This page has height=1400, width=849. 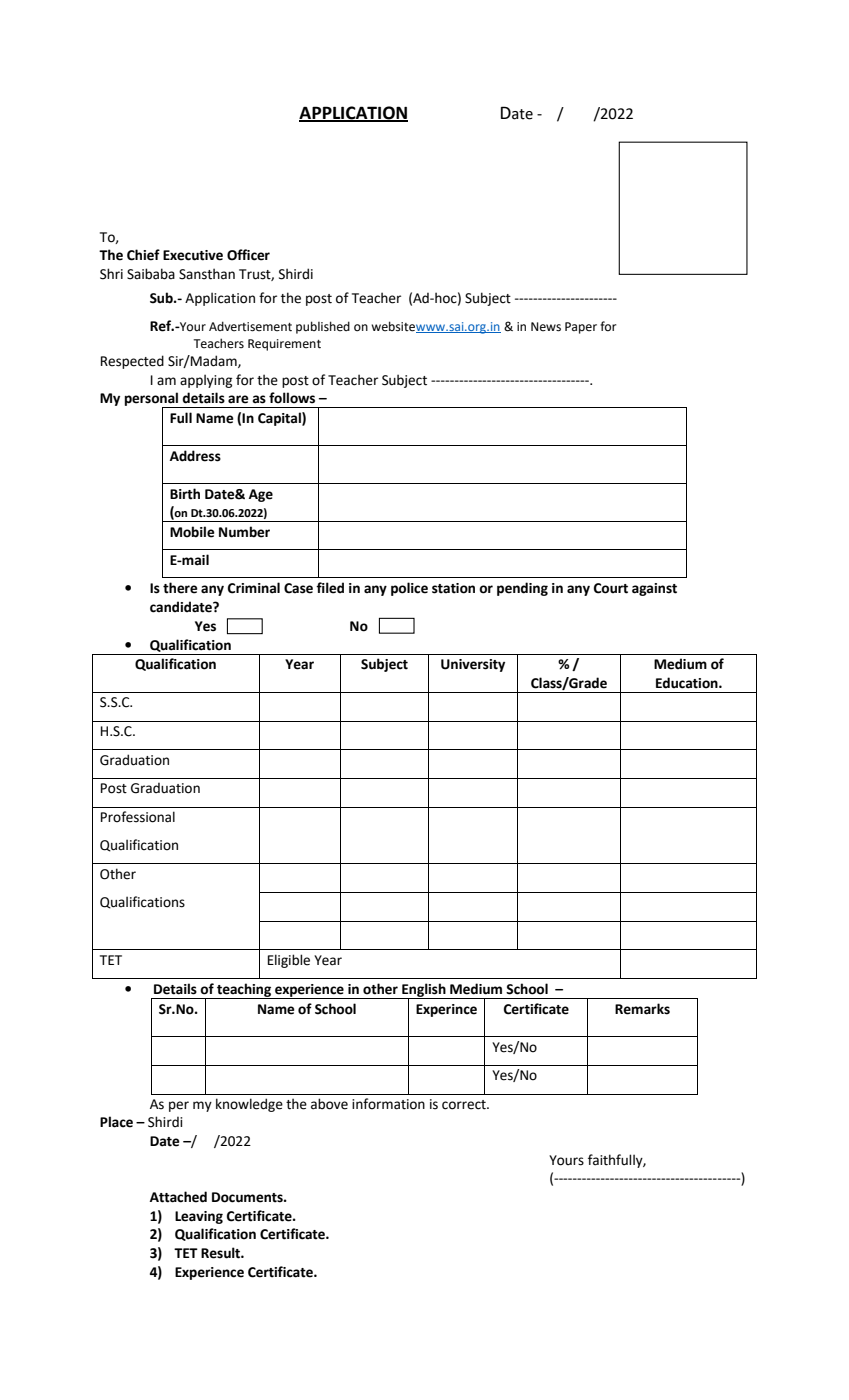 What do you see at coordinates (193, 255) in the page?
I see `Executive` at bounding box center [193, 255].
